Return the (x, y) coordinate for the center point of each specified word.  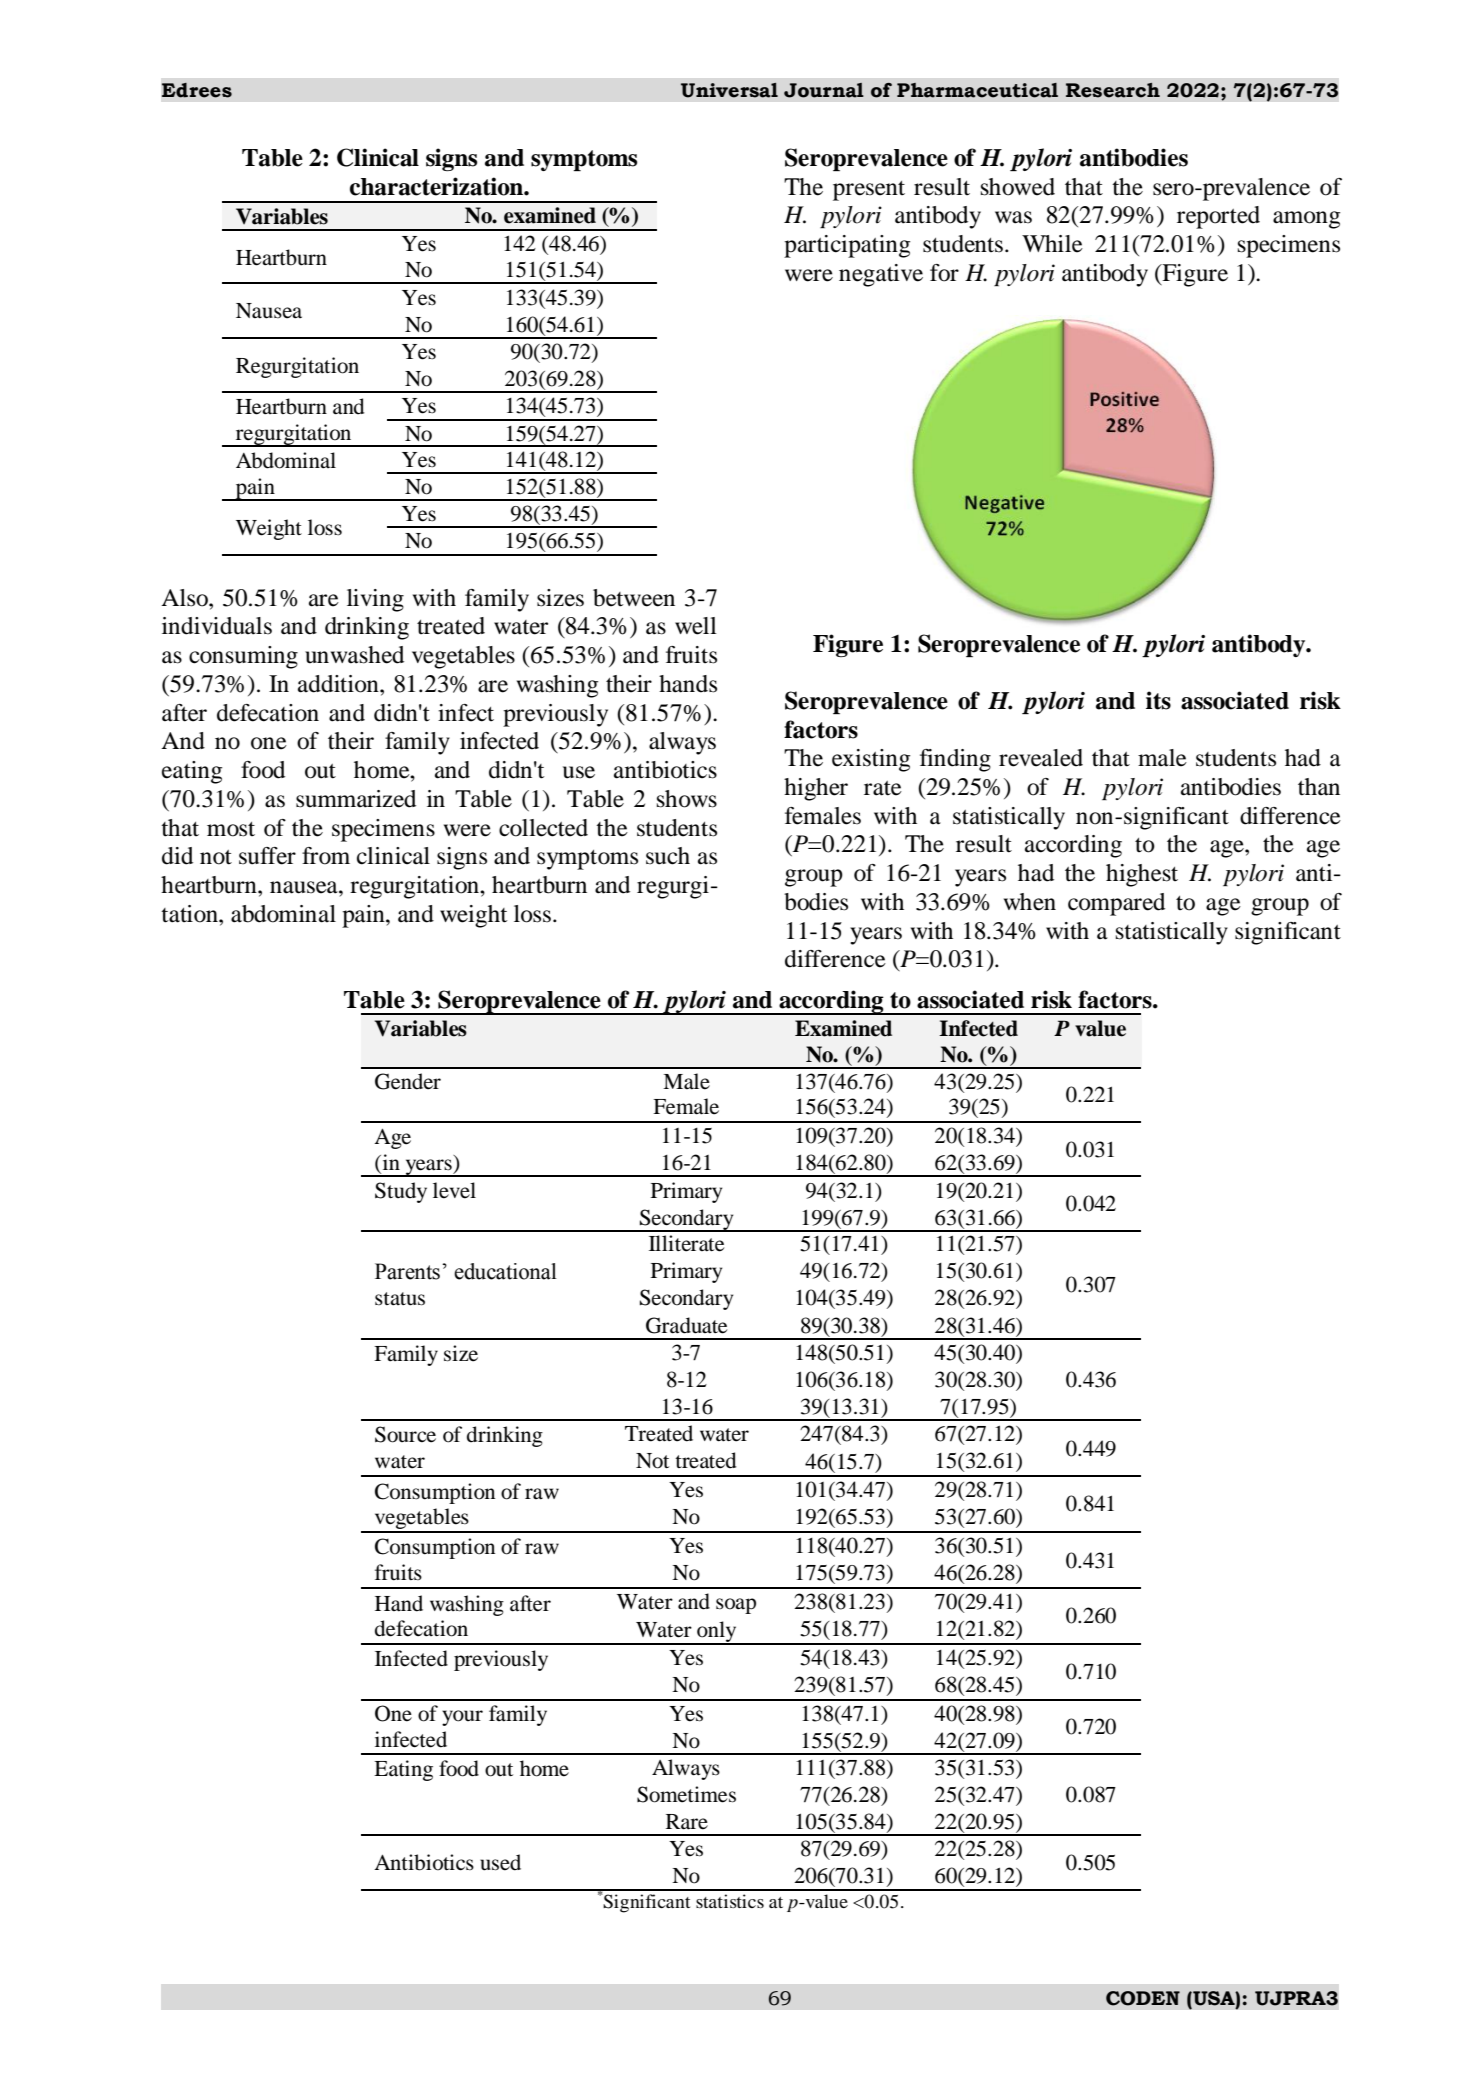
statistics (730, 1901)
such (668, 856)
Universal (729, 90)
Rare (687, 1822)
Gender (408, 1081)
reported (1218, 217)
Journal (824, 90)
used (500, 1862)
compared (1116, 904)
